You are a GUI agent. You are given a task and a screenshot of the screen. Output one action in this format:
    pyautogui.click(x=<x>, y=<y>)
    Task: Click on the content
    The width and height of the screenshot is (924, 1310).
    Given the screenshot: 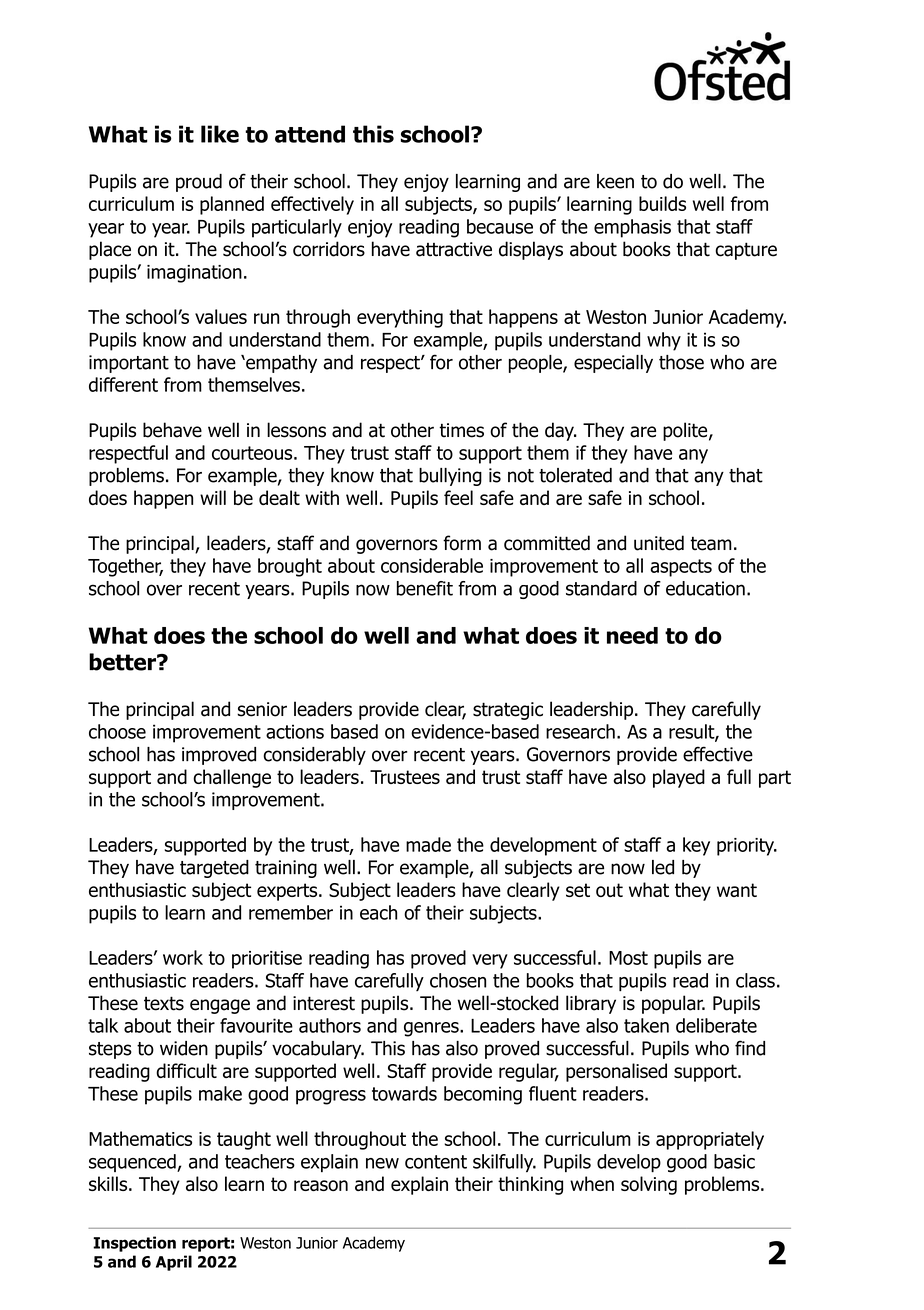 What is the action you would take?
    pyautogui.click(x=436, y=1162)
